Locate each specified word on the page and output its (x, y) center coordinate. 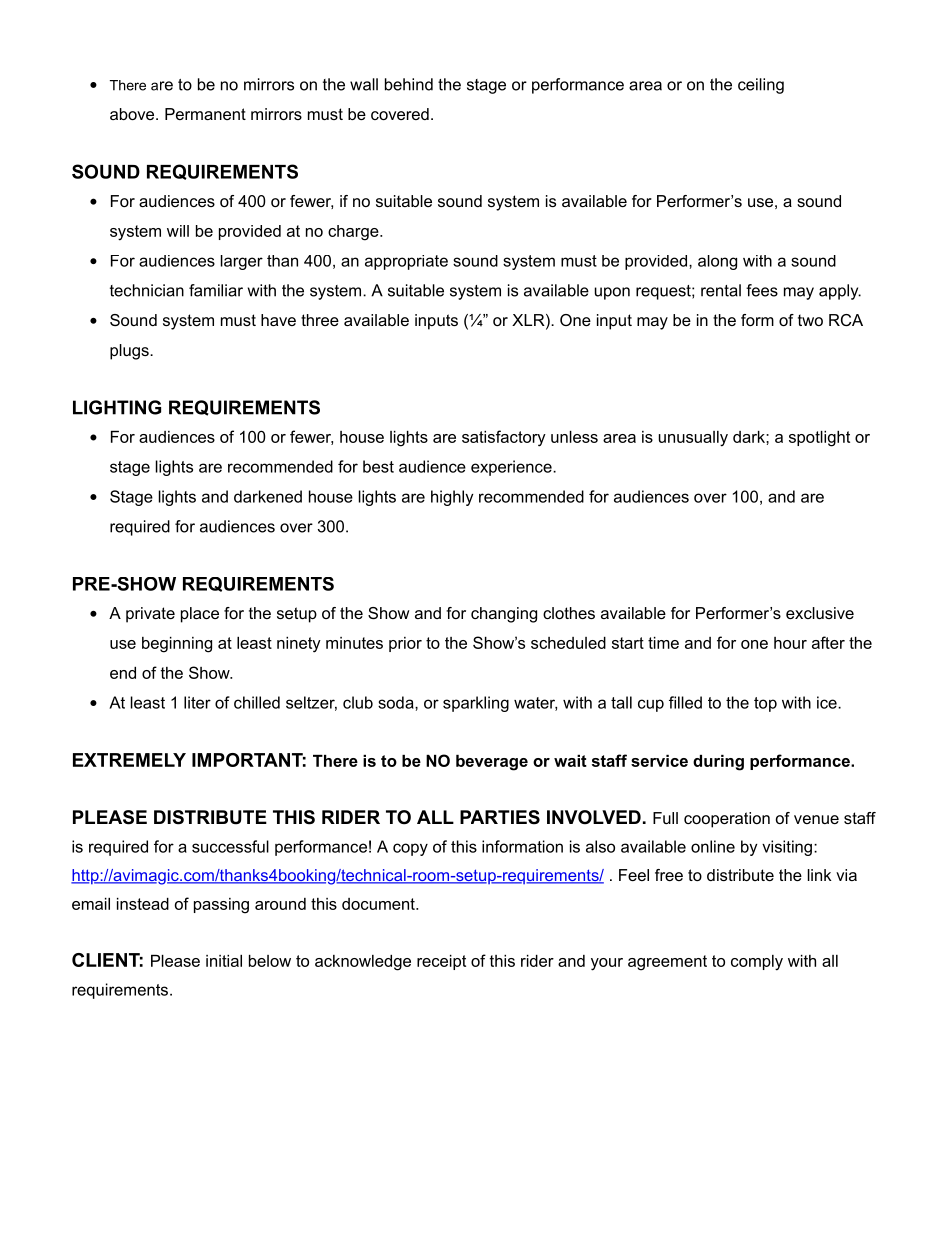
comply (757, 963)
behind (409, 84)
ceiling (761, 86)
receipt (441, 962)
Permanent (205, 114)
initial (224, 961)
